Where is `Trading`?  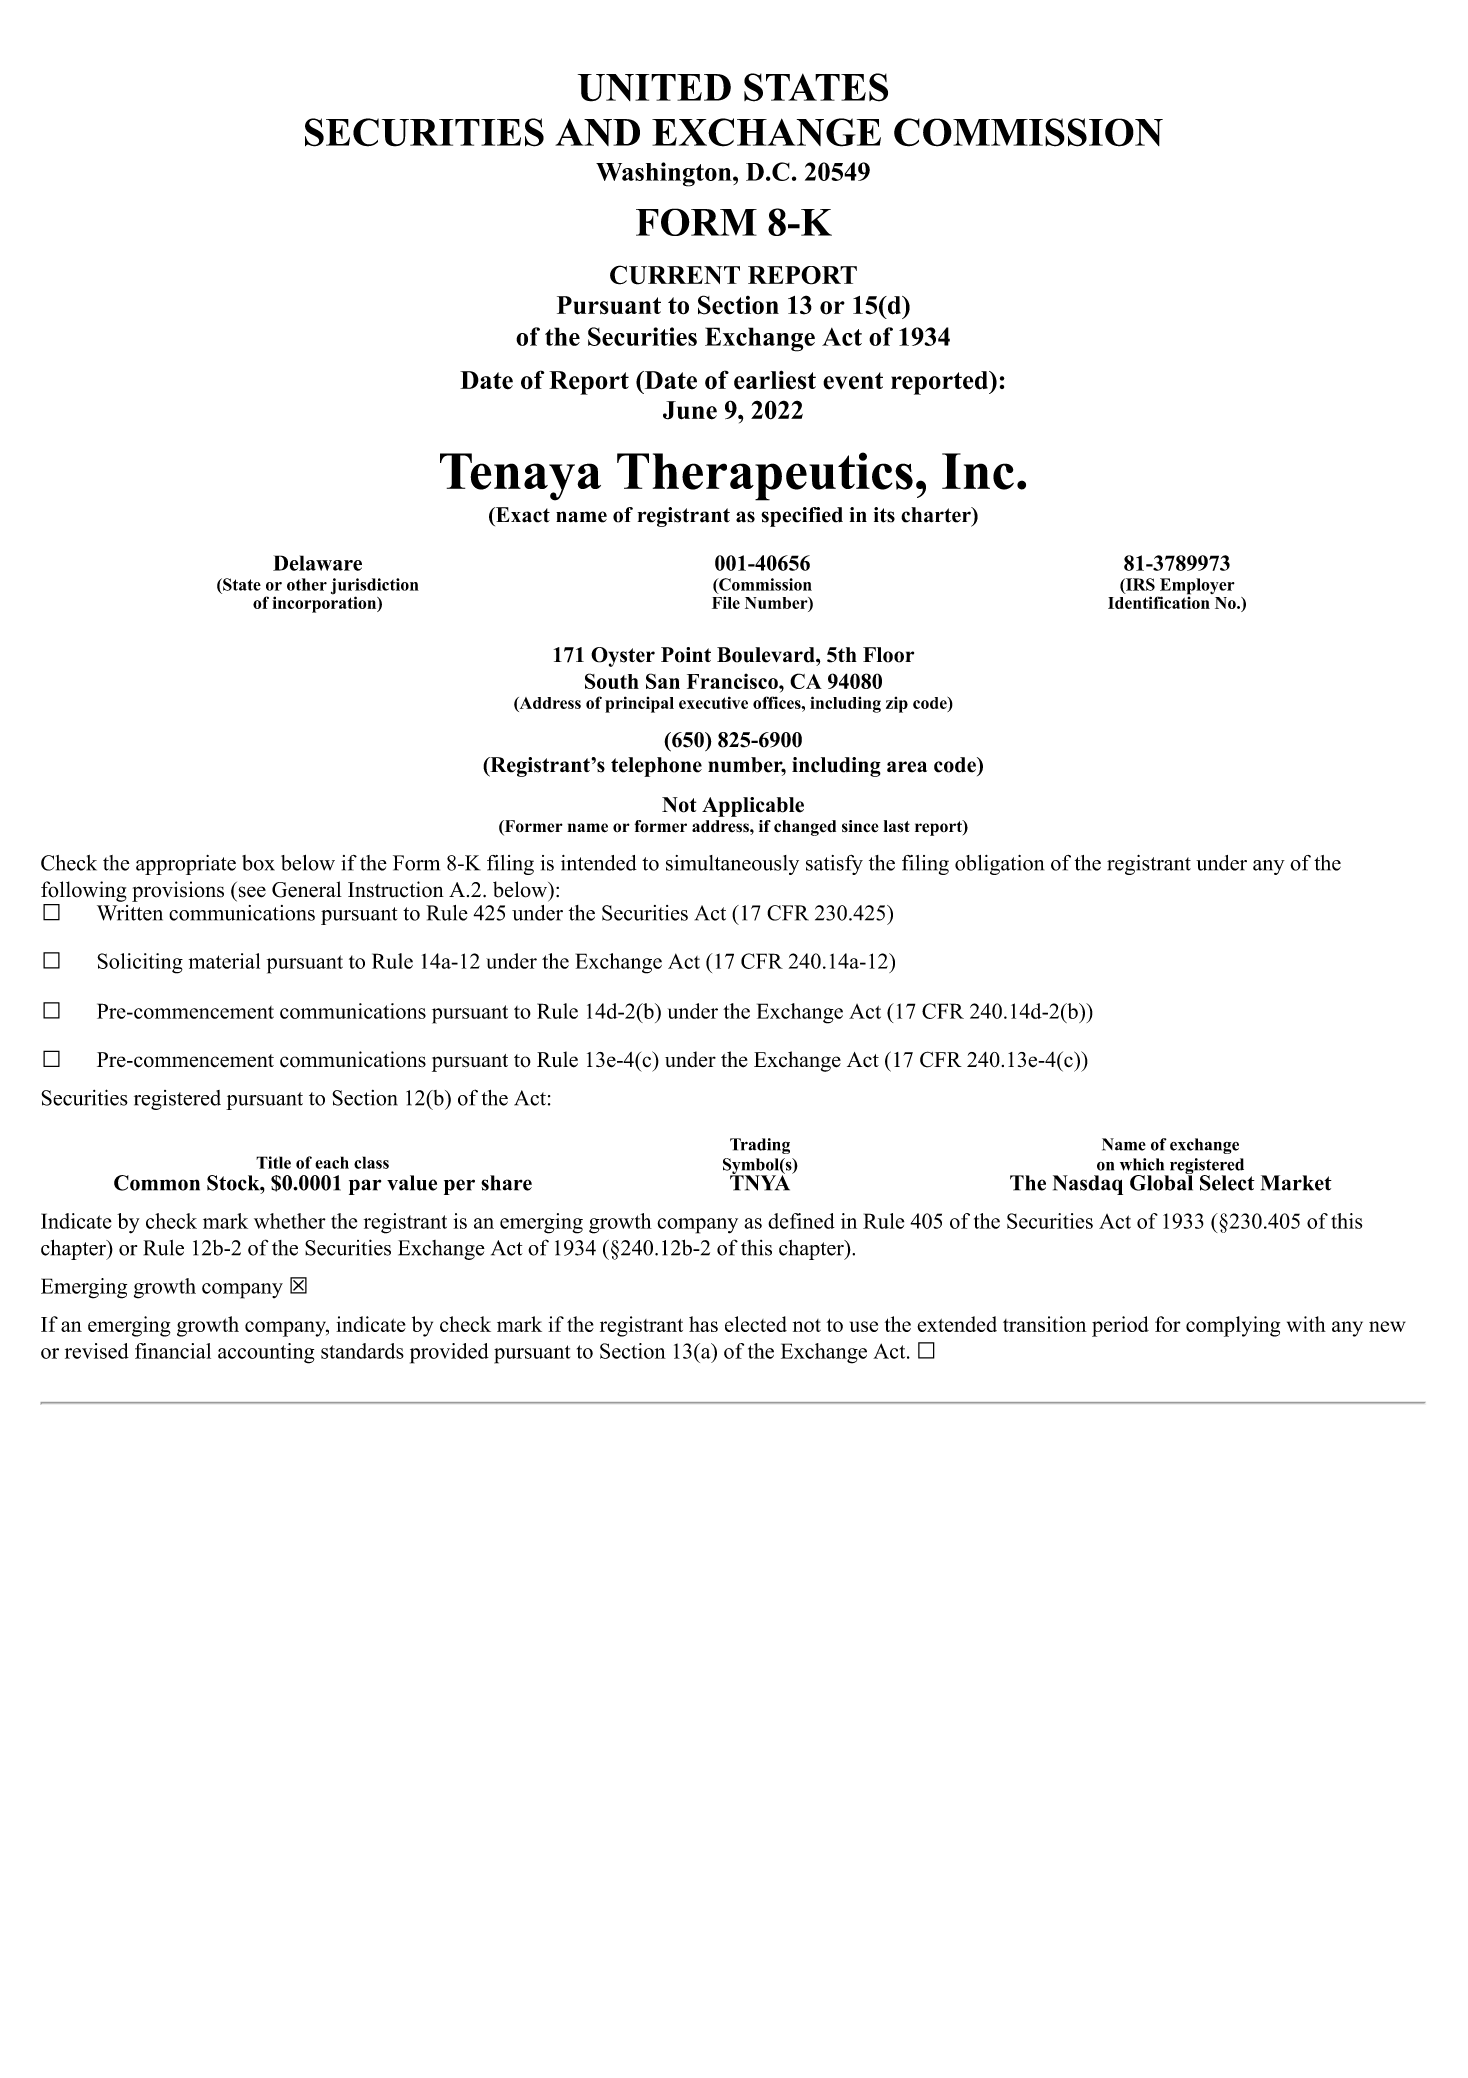 Trading is located at coordinates (760, 1146).
